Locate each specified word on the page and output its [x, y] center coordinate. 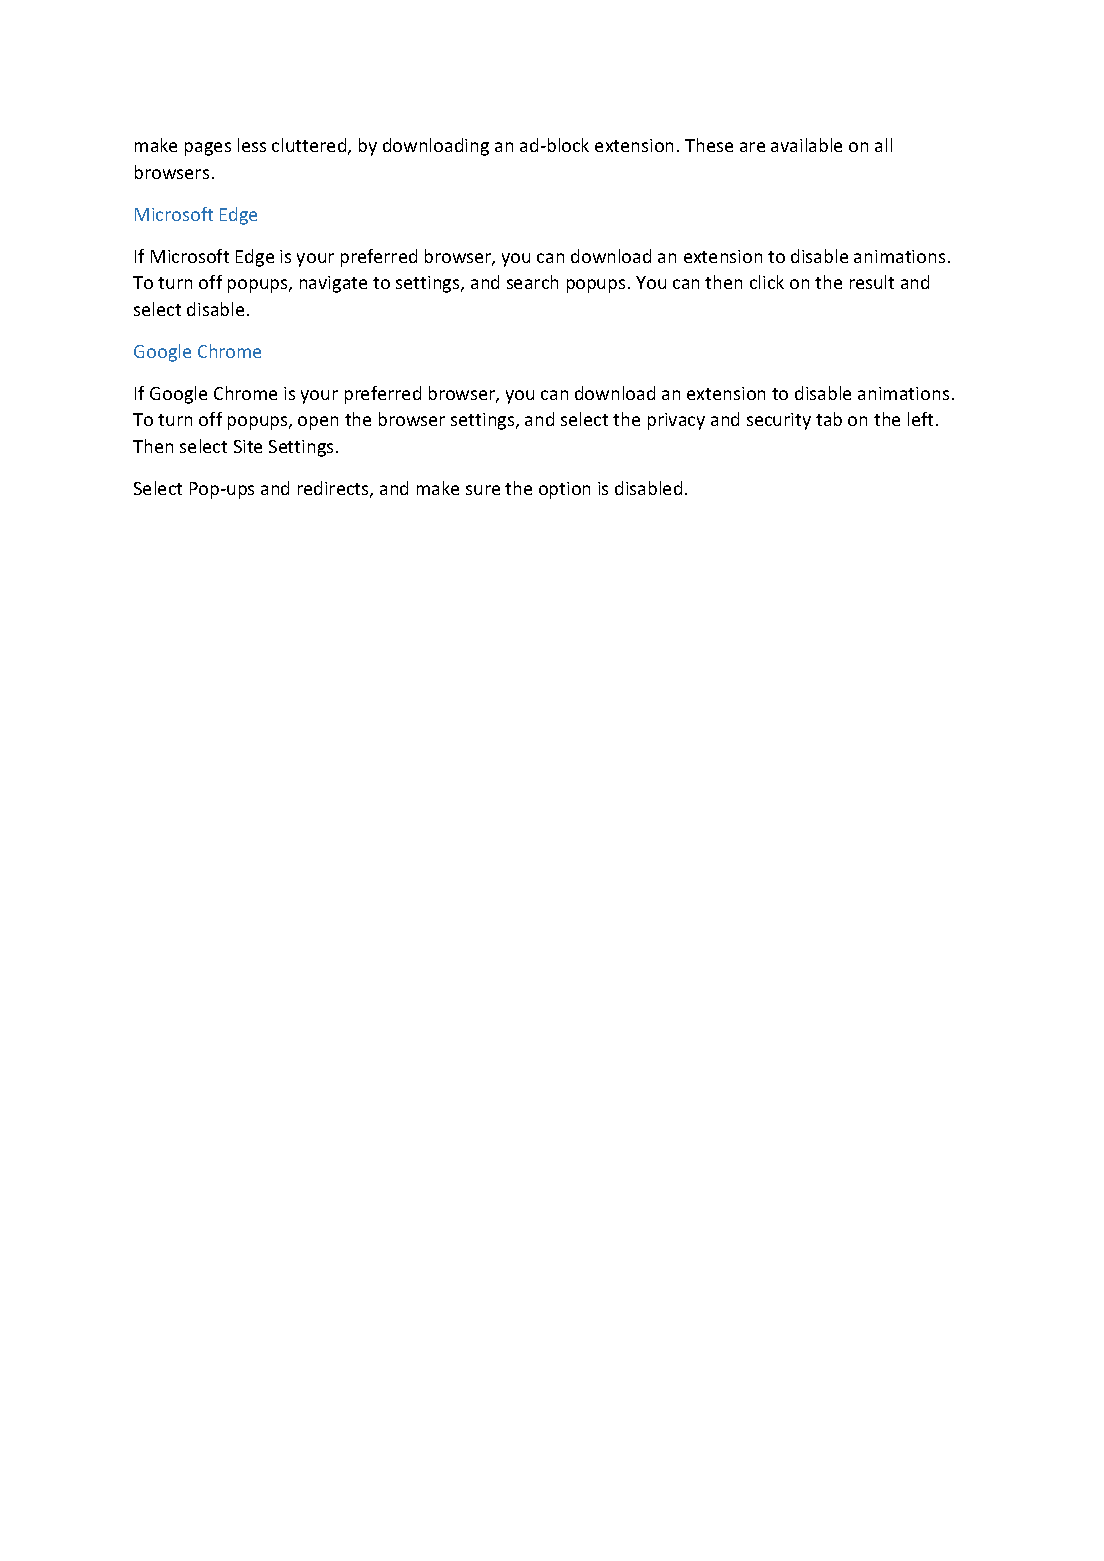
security [779, 421]
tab [829, 419]
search [532, 282]
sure [483, 490]
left [920, 419]
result [872, 282]
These [709, 145]
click [767, 282]
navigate [333, 284]
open [318, 423]
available [806, 145]
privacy [676, 421]
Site [248, 446]
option [564, 490]
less [252, 145]
